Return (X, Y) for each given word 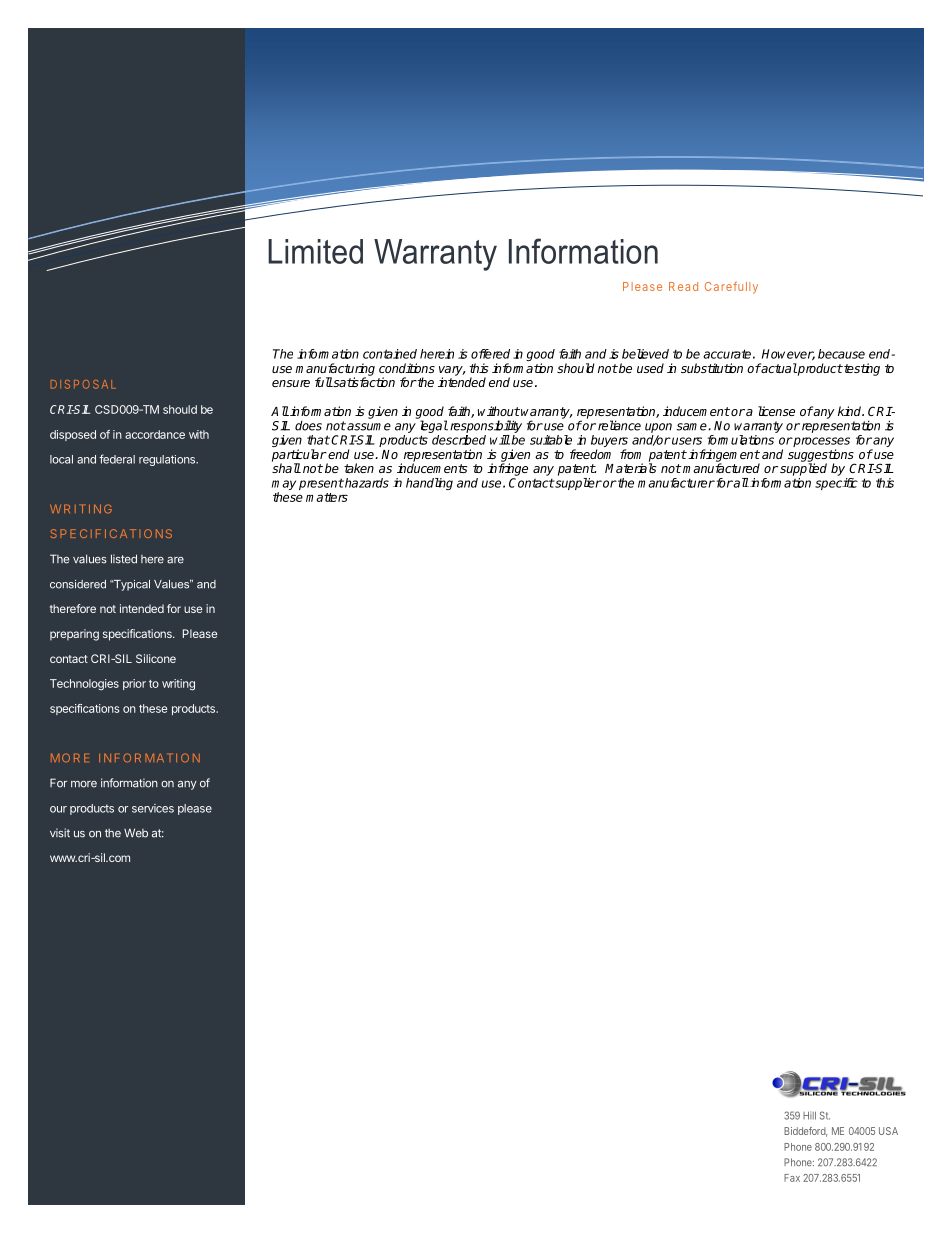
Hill (809, 1115)
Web (136, 833)
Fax (792, 1178)
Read (683, 286)
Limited (315, 251)
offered (490, 354)
